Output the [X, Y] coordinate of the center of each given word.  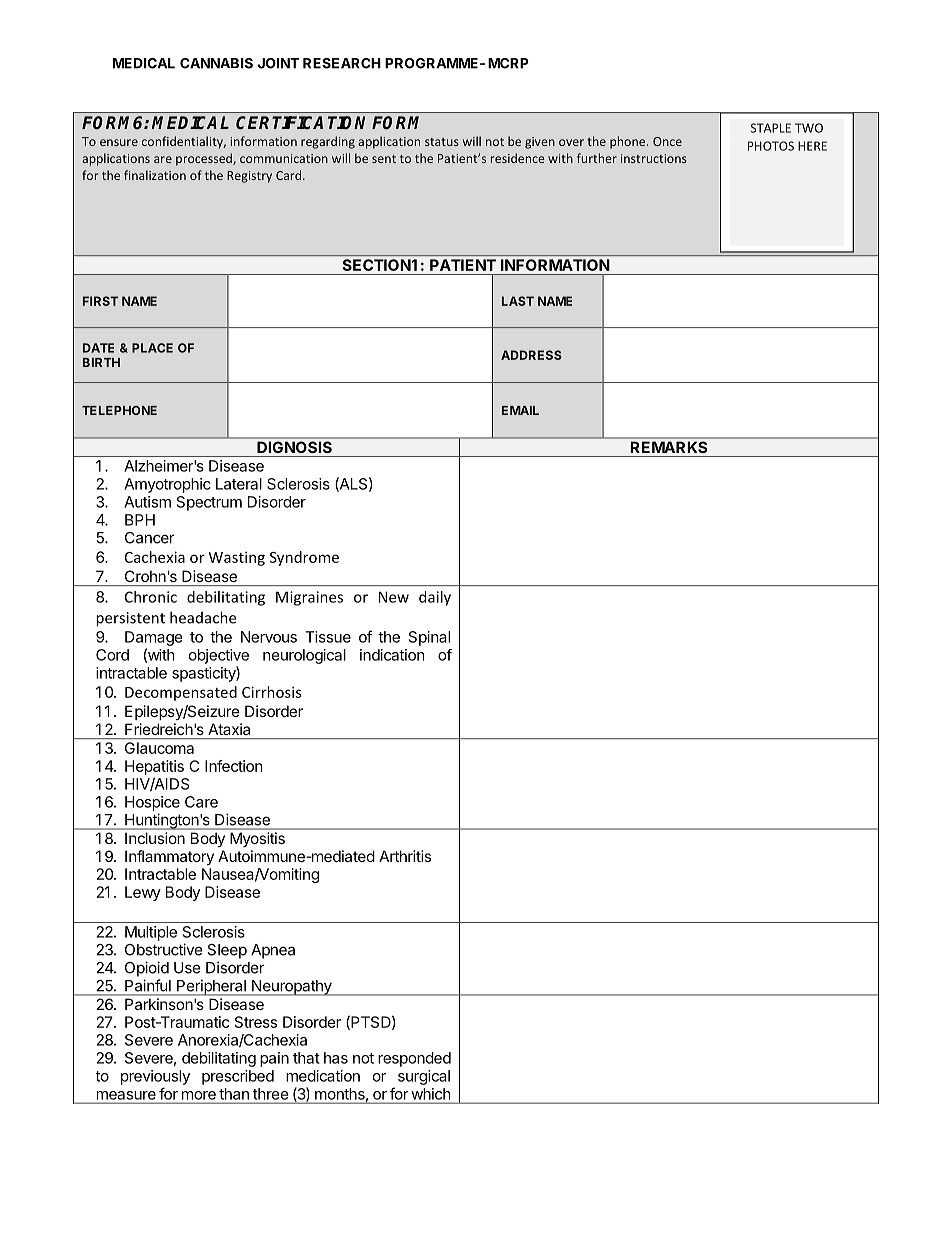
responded [414, 1059]
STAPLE [770, 128]
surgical [424, 1077]
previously [155, 1077]
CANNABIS [216, 63]
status [442, 142]
